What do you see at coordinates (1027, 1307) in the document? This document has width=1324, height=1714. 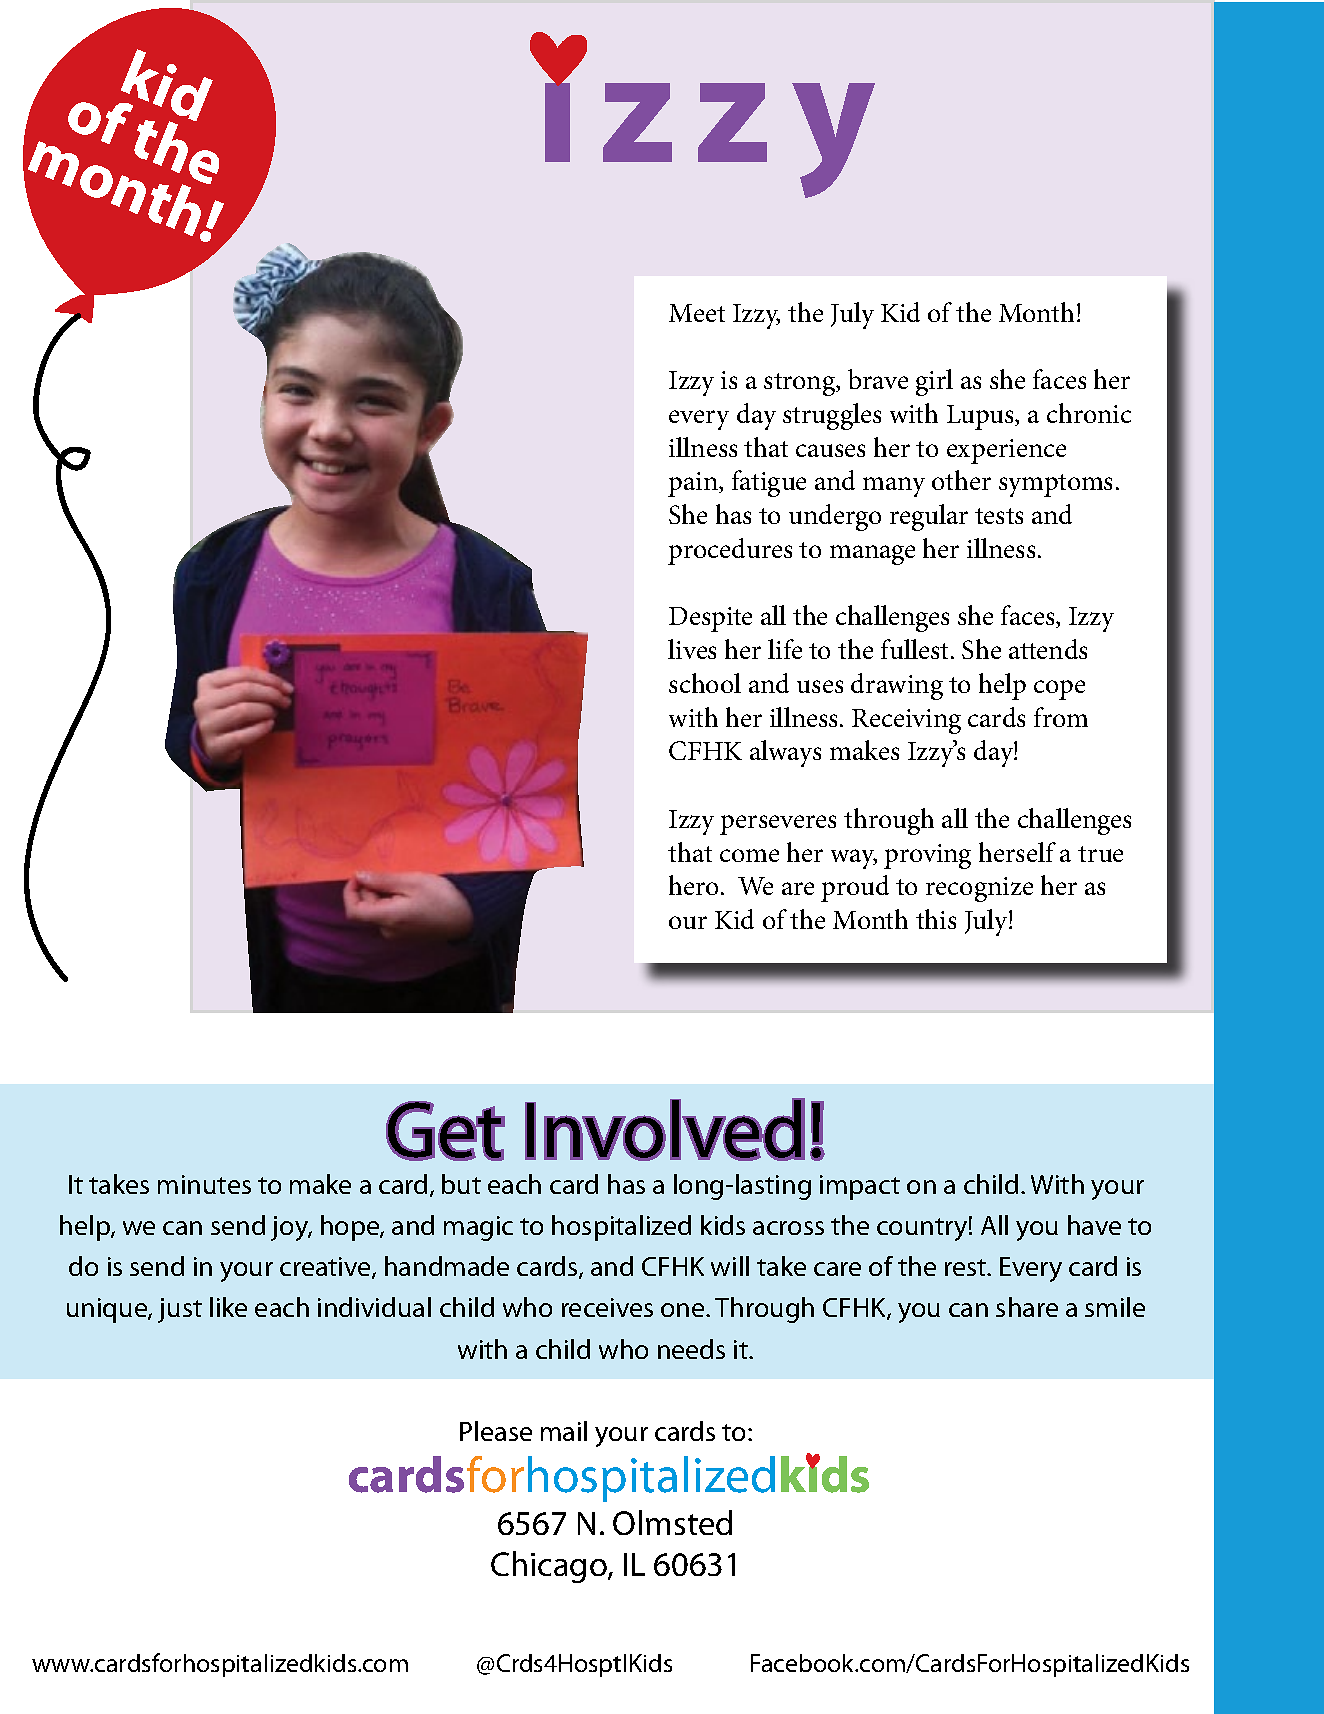 I see `share` at bounding box center [1027, 1307].
